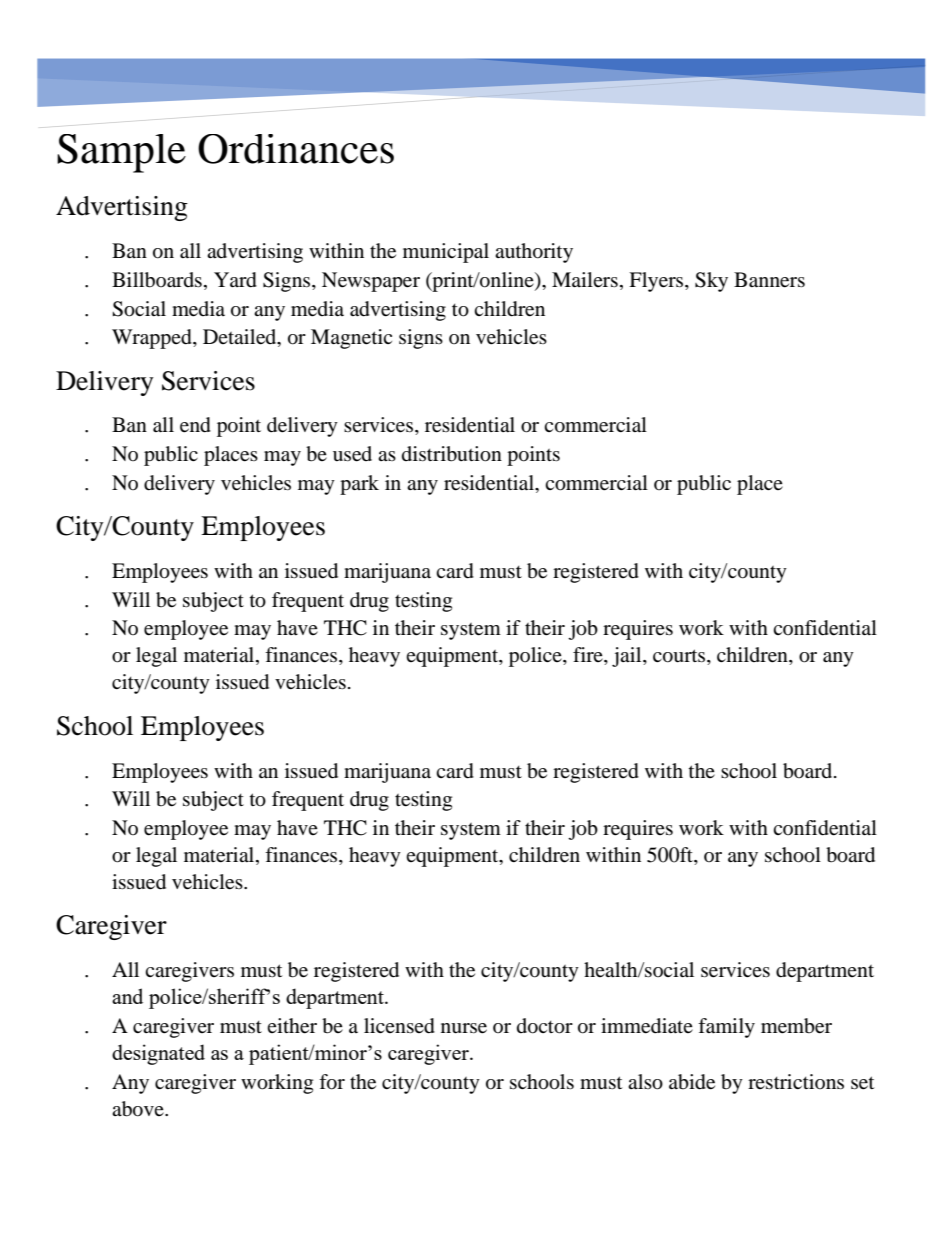 The height and width of the screenshot is (1233, 952). What do you see at coordinates (464, 1028) in the screenshot?
I see `nurse` at bounding box center [464, 1028].
